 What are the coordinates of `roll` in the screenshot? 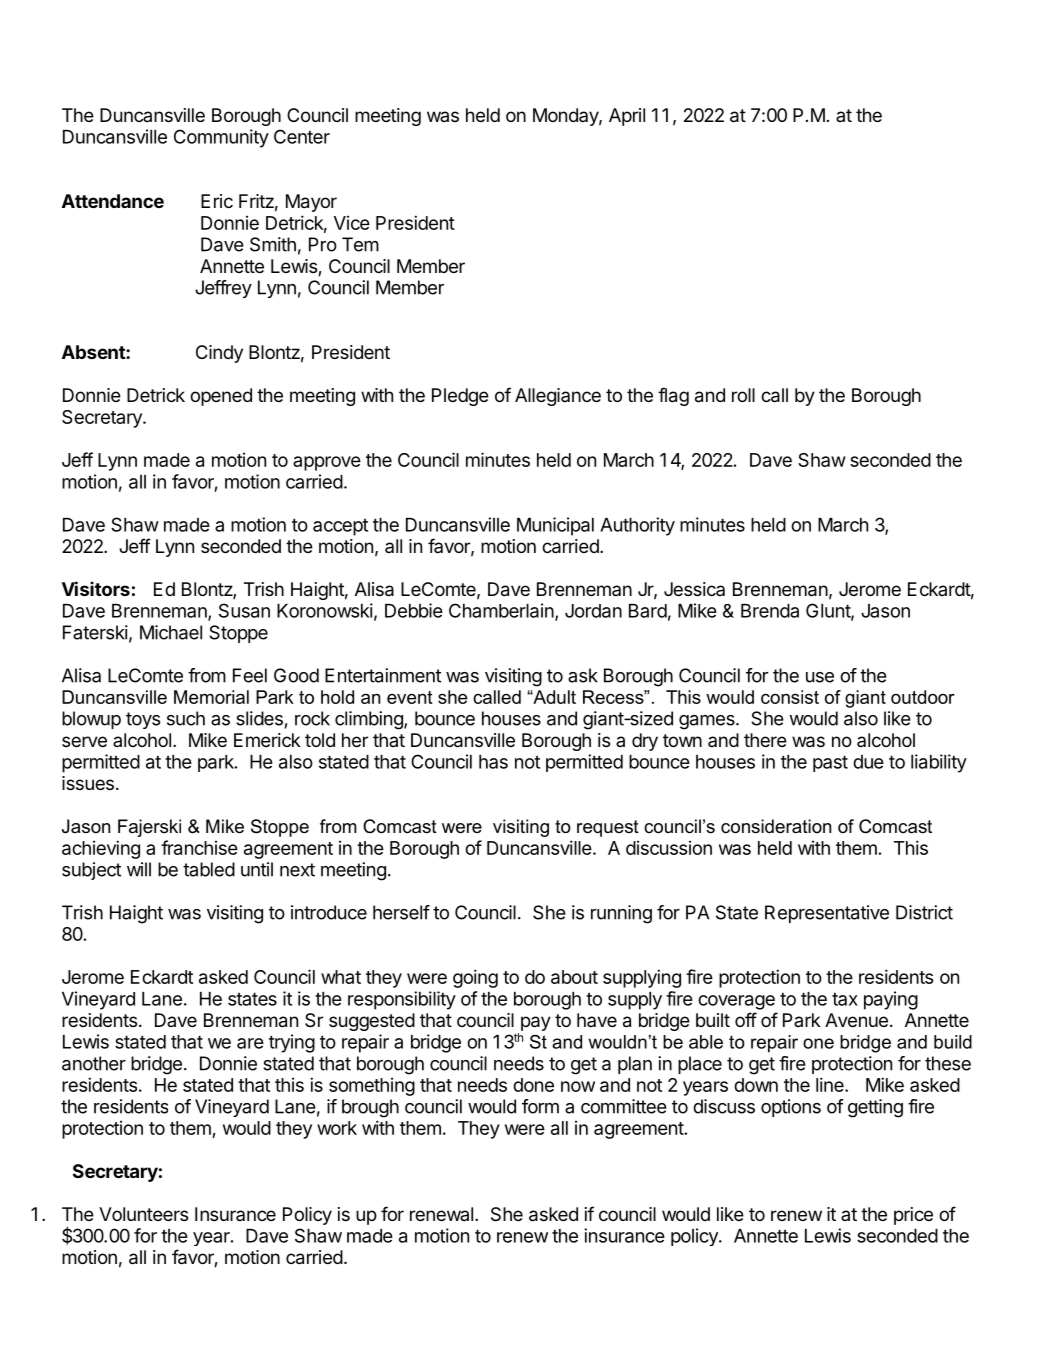 It's located at (743, 395).
